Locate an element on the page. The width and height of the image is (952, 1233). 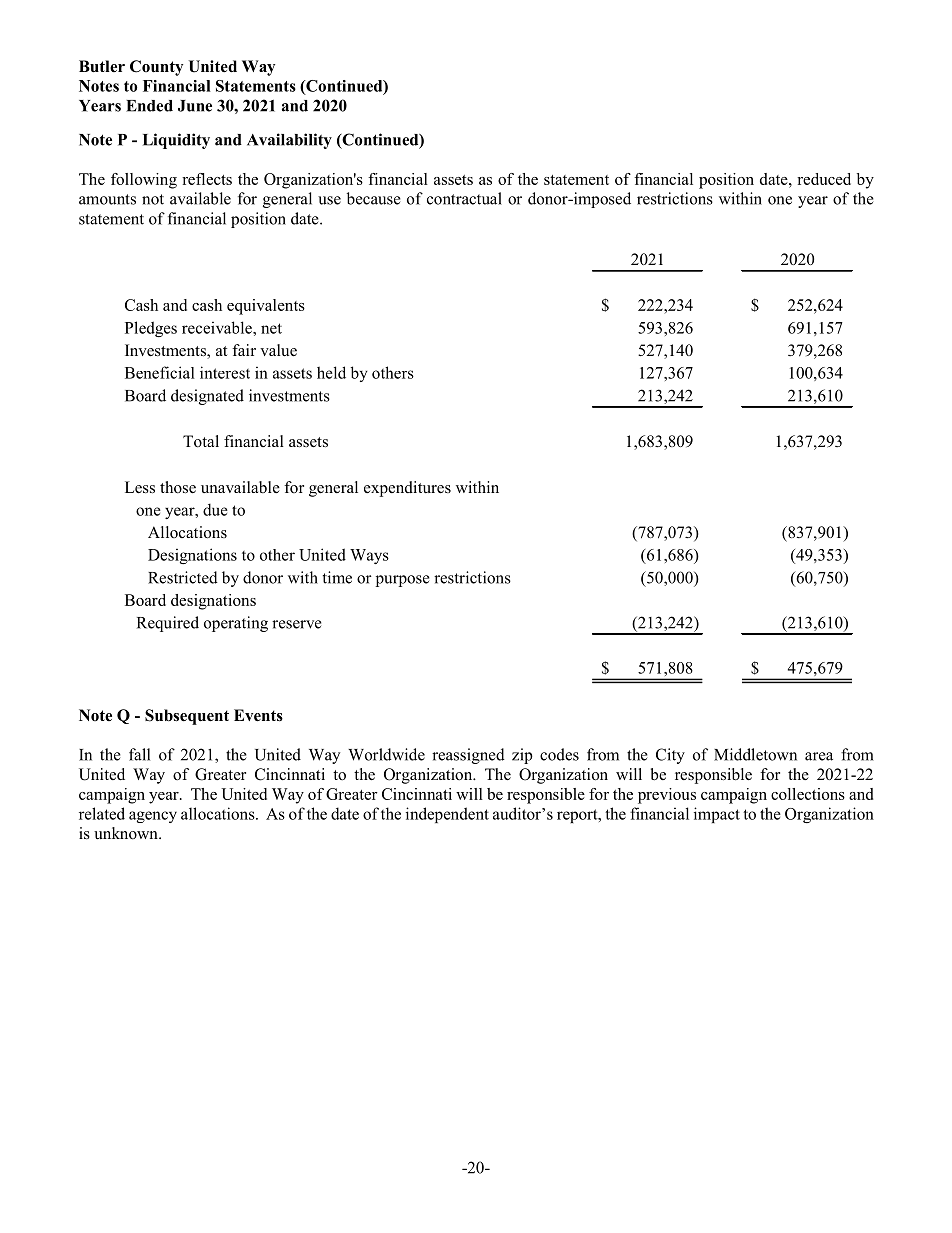
amounts is located at coordinates (107, 199).
